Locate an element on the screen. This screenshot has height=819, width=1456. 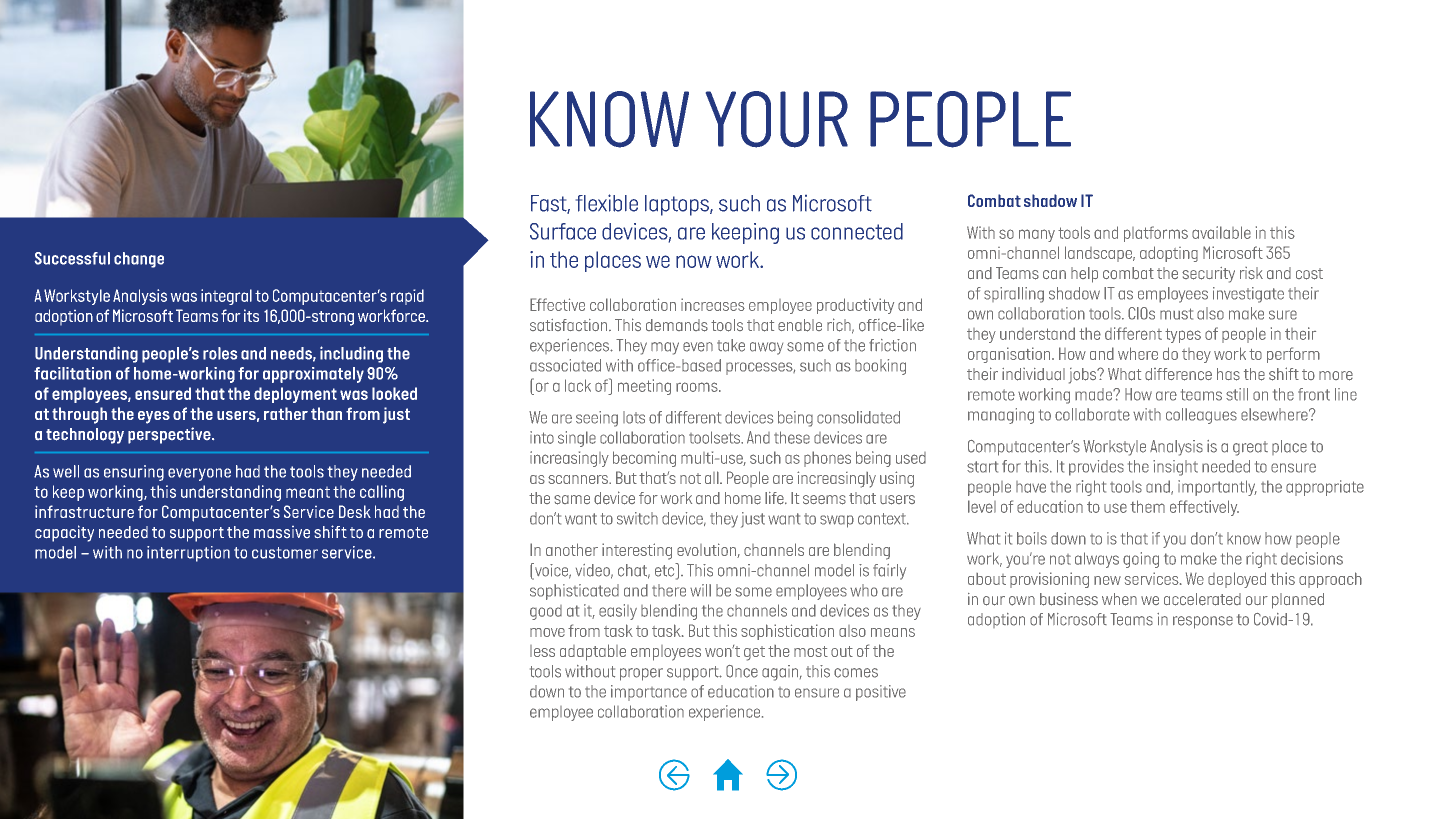
interesting is located at coordinates (637, 551).
